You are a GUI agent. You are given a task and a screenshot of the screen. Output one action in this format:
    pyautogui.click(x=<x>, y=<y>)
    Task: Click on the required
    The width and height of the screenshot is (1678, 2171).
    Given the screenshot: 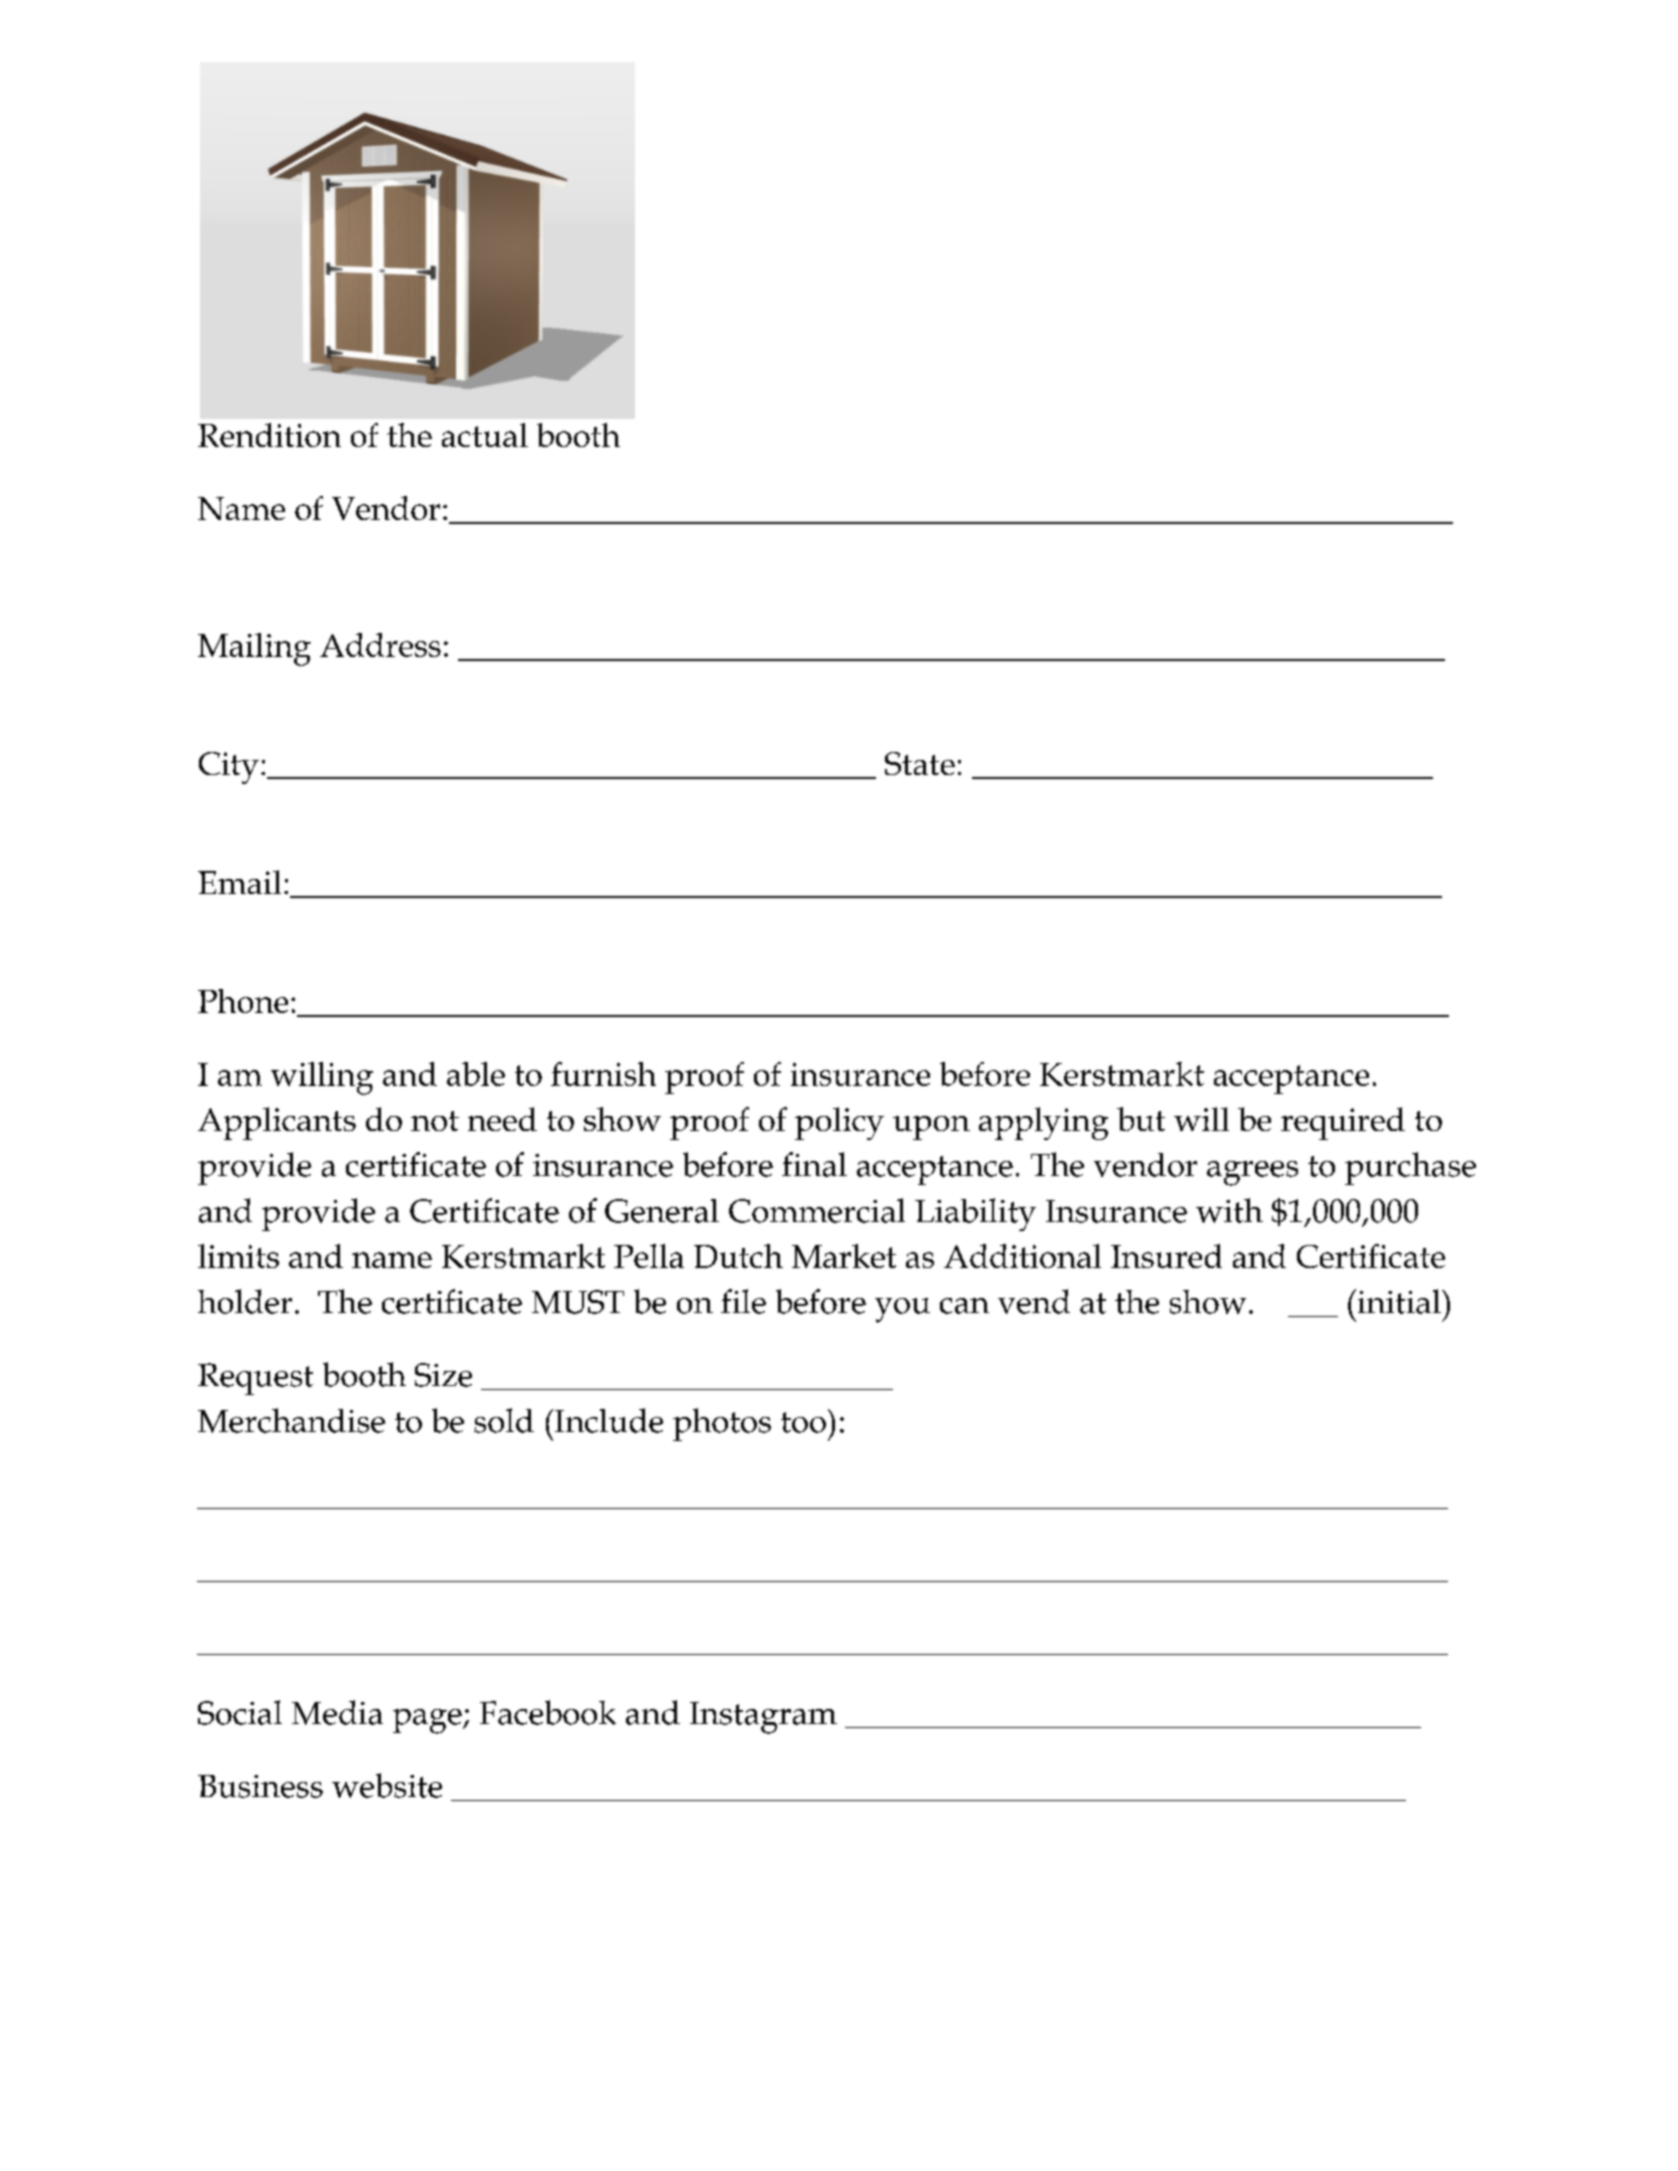 What is the action you would take?
    pyautogui.click(x=1343, y=1123)
